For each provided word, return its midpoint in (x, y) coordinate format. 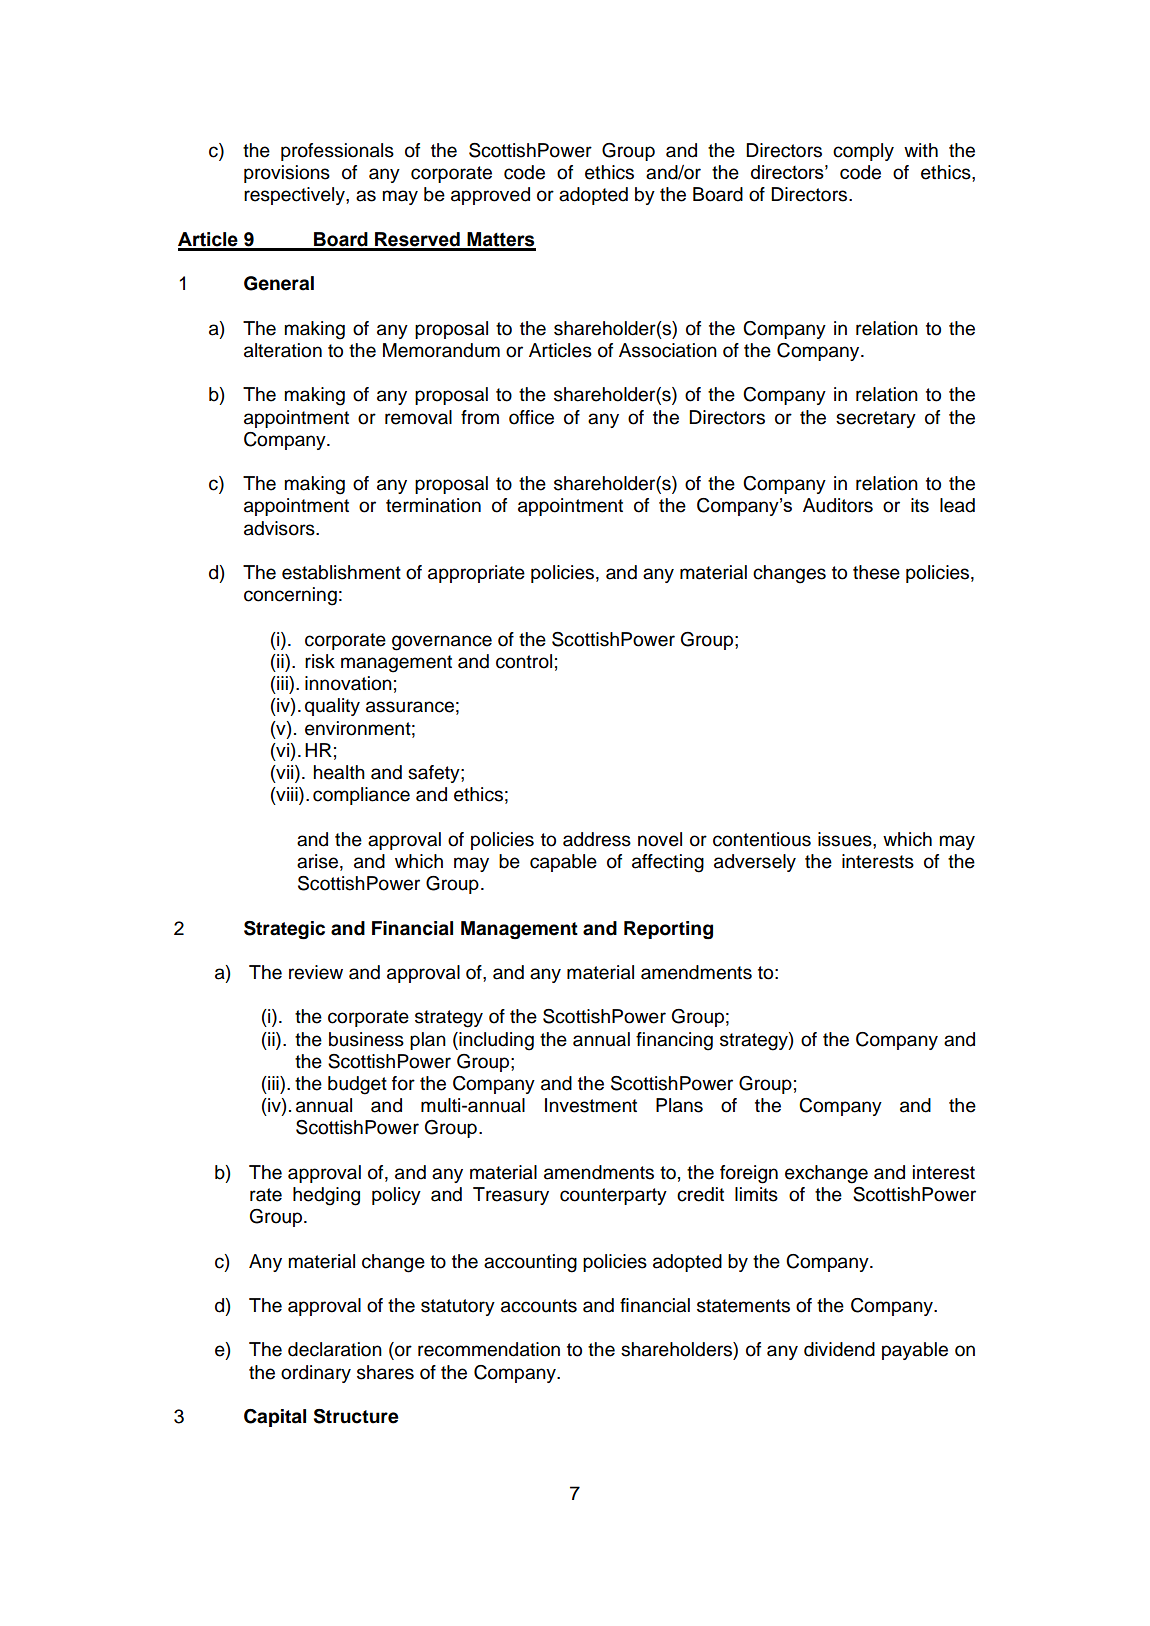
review (316, 972)
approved (490, 196)
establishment (341, 572)
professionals (337, 152)
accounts (539, 1306)
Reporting (668, 930)
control (524, 661)
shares (385, 1372)
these (876, 572)
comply (863, 152)
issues (846, 839)
